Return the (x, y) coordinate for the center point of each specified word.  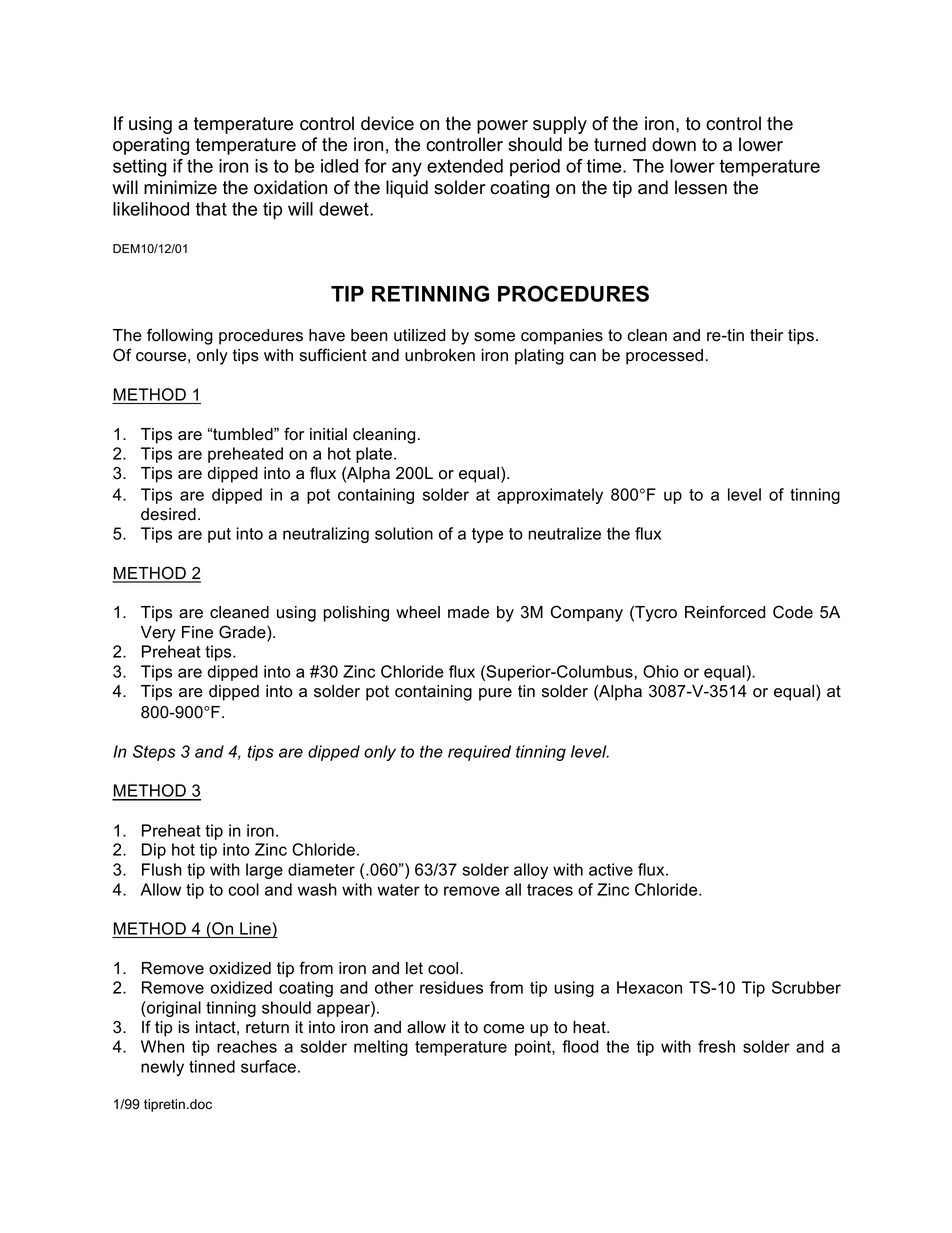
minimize (180, 187)
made (468, 612)
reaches (247, 1046)
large (264, 871)
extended (465, 166)
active (611, 869)
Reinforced (725, 612)
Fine (197, 632)
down (674, 144)
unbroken (440, 355)
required (479, 753)
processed (664, 357)
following (180, 336)
